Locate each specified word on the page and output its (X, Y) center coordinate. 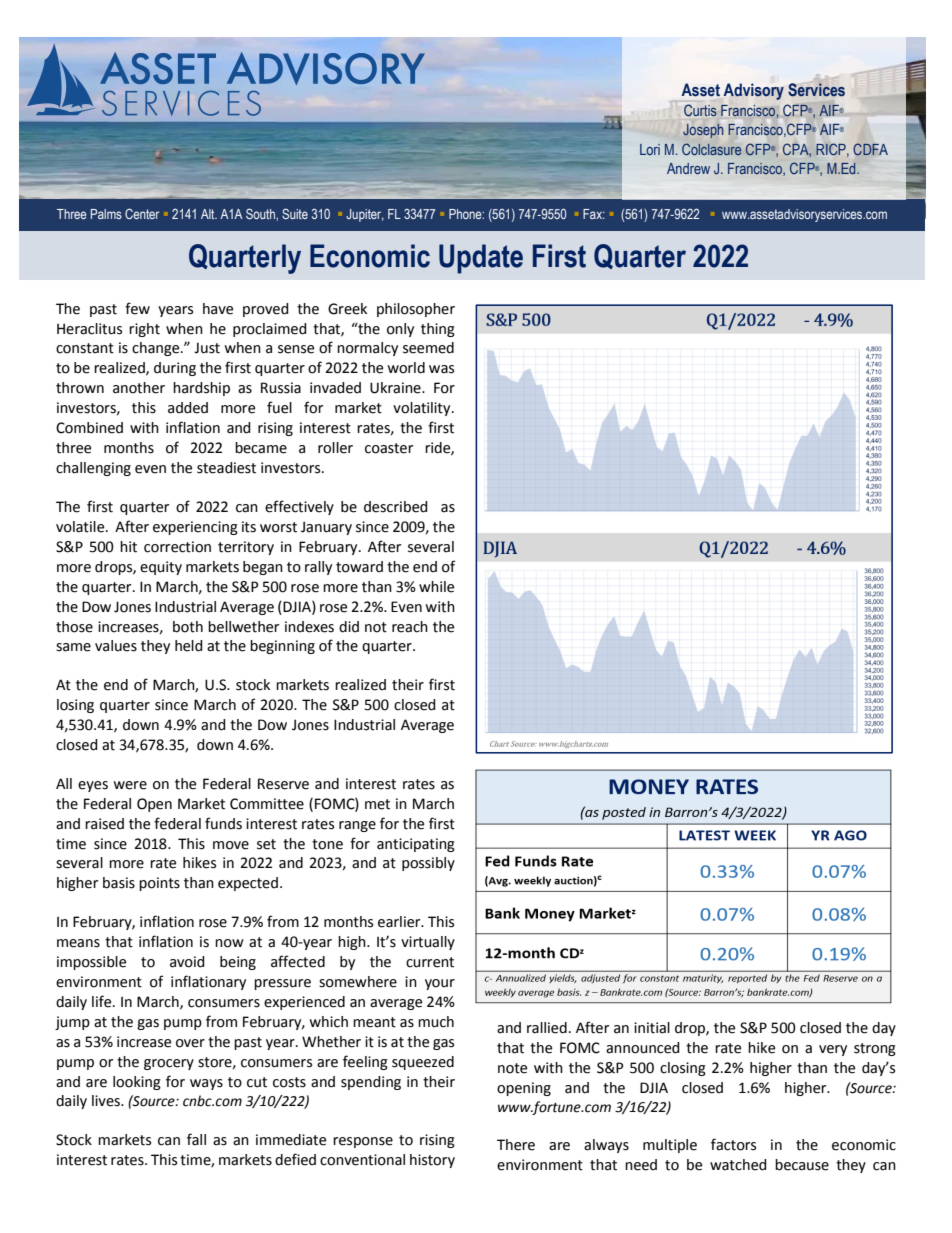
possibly (428, 864)
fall (196, 1139)
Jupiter (365, 215)
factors (733, 1144)
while (436, 587)
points (159, 884)
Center (142, 213)
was (441, 369)
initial (652, 1028)
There (516, 1145)
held (189, 646)
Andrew (688, 168)
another (139, 388)
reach (410, 627)
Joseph (703, 131)
